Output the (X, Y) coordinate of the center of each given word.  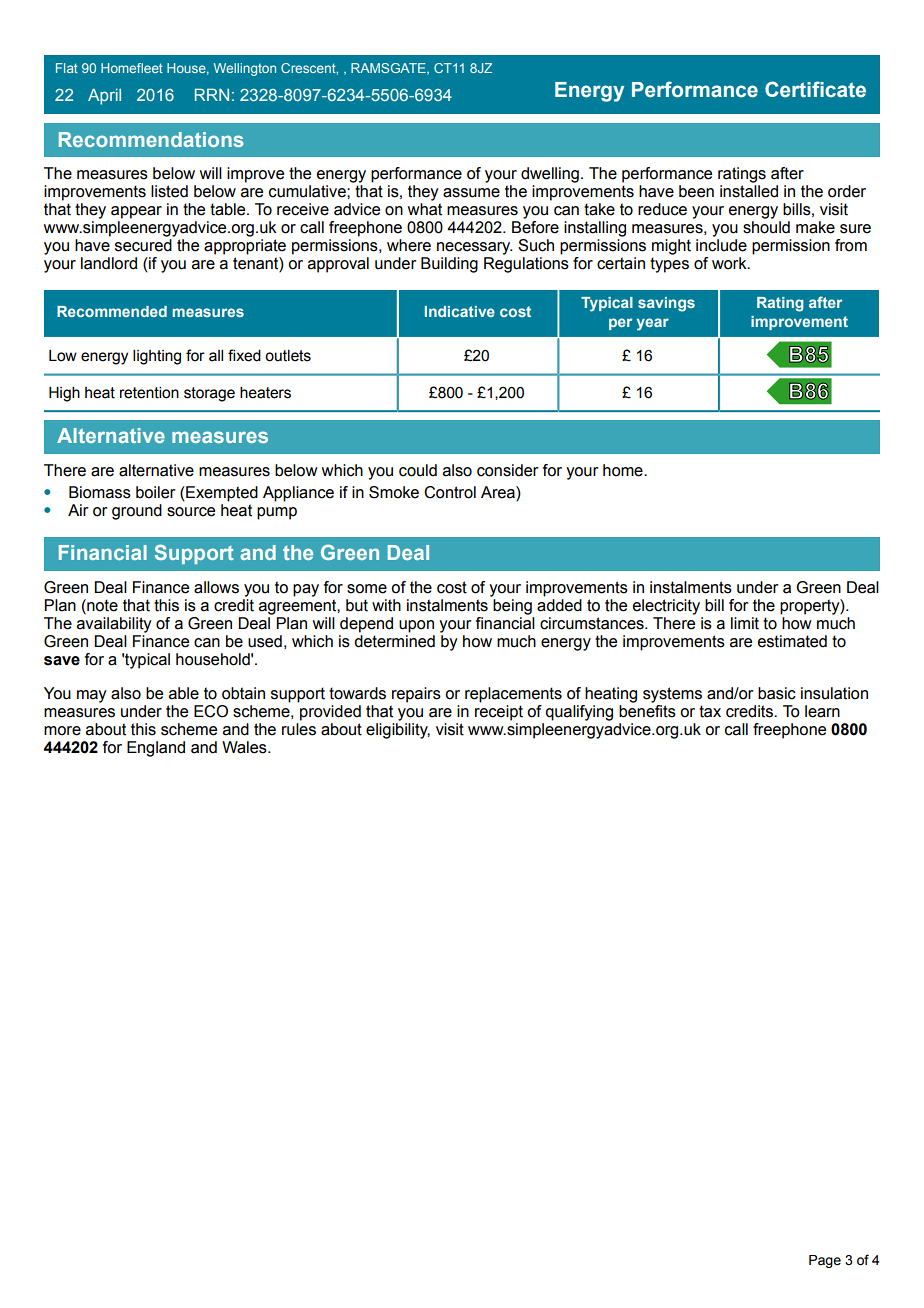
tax (710, 711)
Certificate (815, 89)
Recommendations (151, 139)
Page (825, 1261)
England (156, 749)
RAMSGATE (389, 69)
